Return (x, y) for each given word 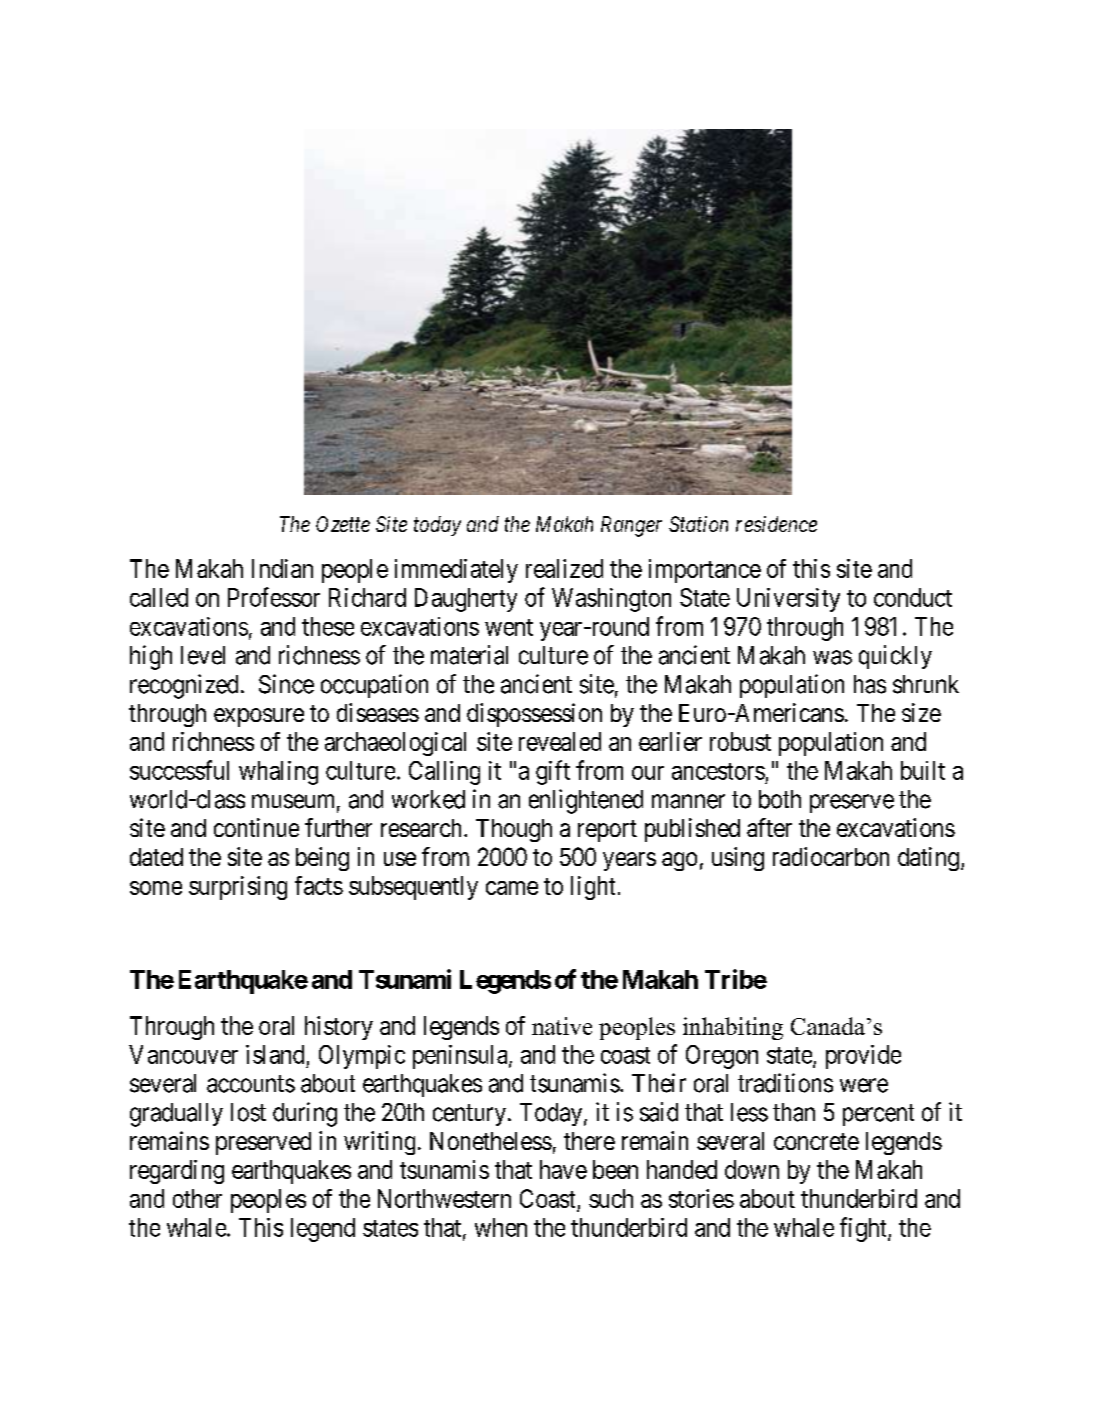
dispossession (534, 715)
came (512, 888)
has (870, 684)
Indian (282, 568)
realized (564, 568)
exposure (259, 717)
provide (863, 1057)
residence (776, 524)
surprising (238, 888)
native (562, 1026)
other (197, 1198)
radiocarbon (831, 856)
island (275, 1054)
